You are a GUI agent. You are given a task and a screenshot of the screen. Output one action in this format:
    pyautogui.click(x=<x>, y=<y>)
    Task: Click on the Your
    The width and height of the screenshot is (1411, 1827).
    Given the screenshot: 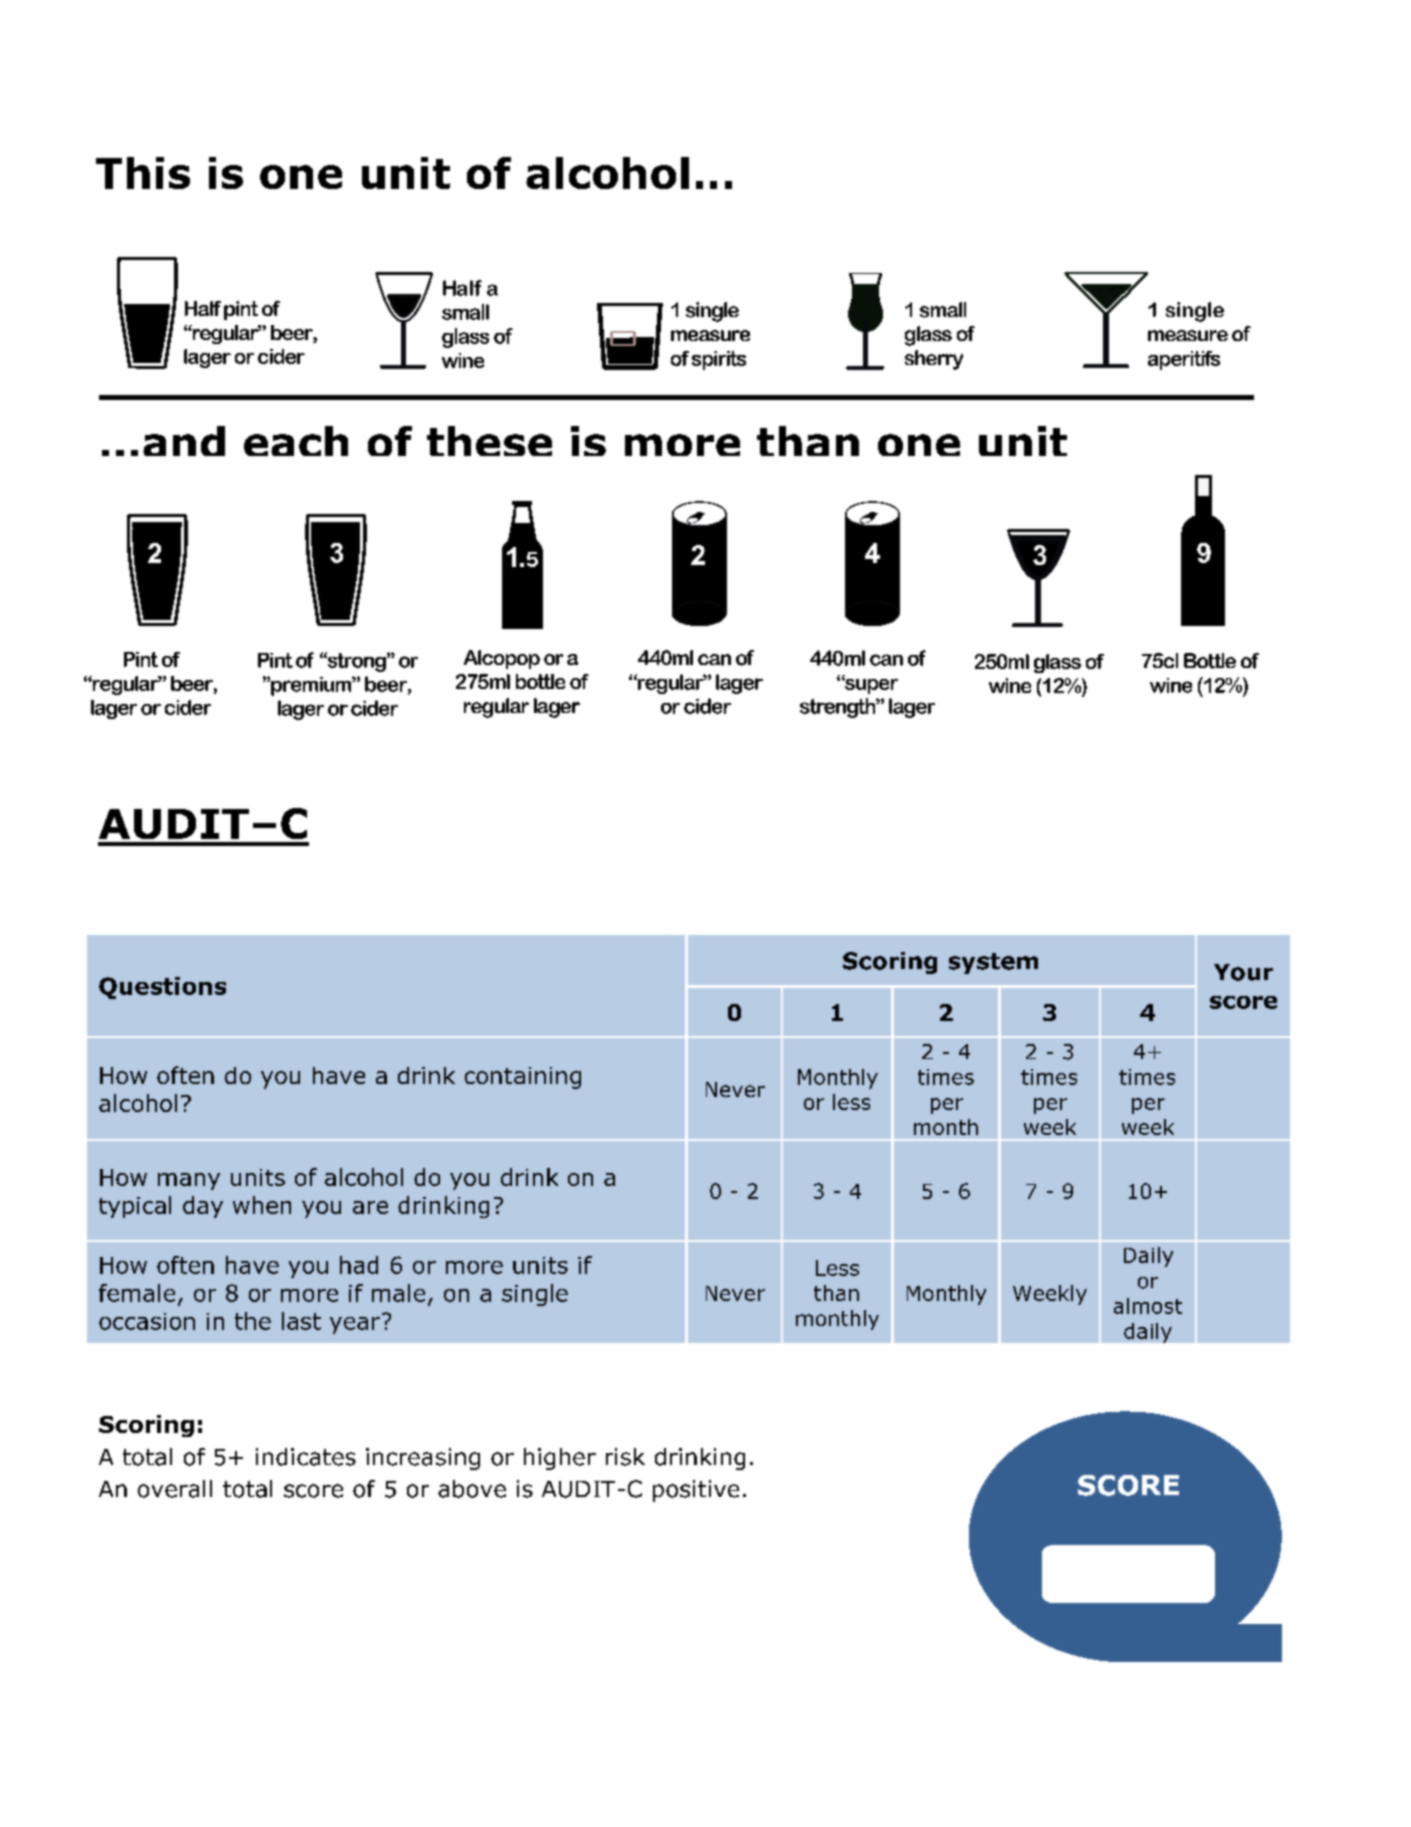 What is the action you would take?
    pyautogui.click(x=1243, y=972)
